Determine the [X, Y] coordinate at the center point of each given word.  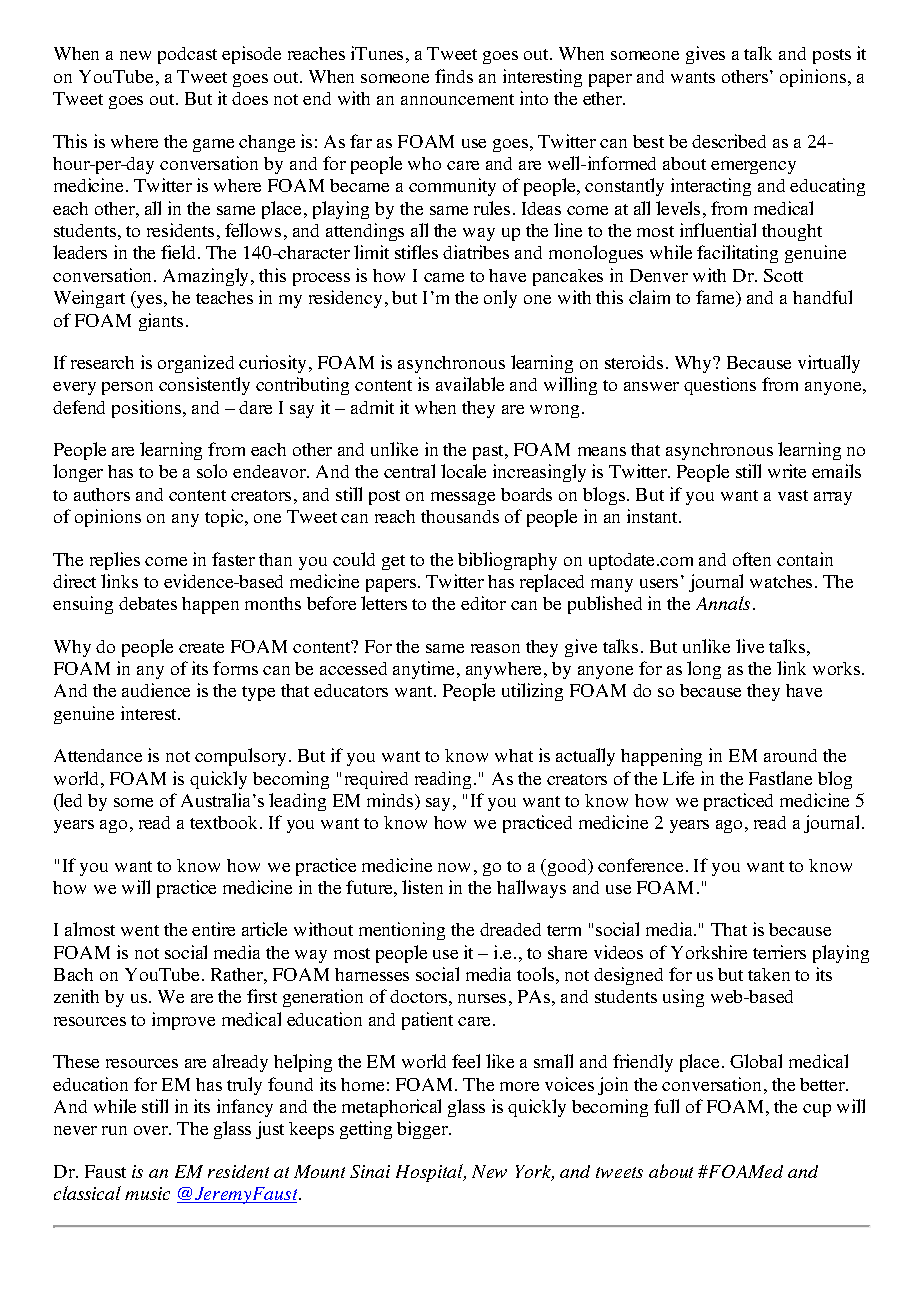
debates [148, 603]
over [152, 1130]
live [750, 646]
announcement [457, 99]
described [729, 141]
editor [483, 603]
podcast [187, 55]
